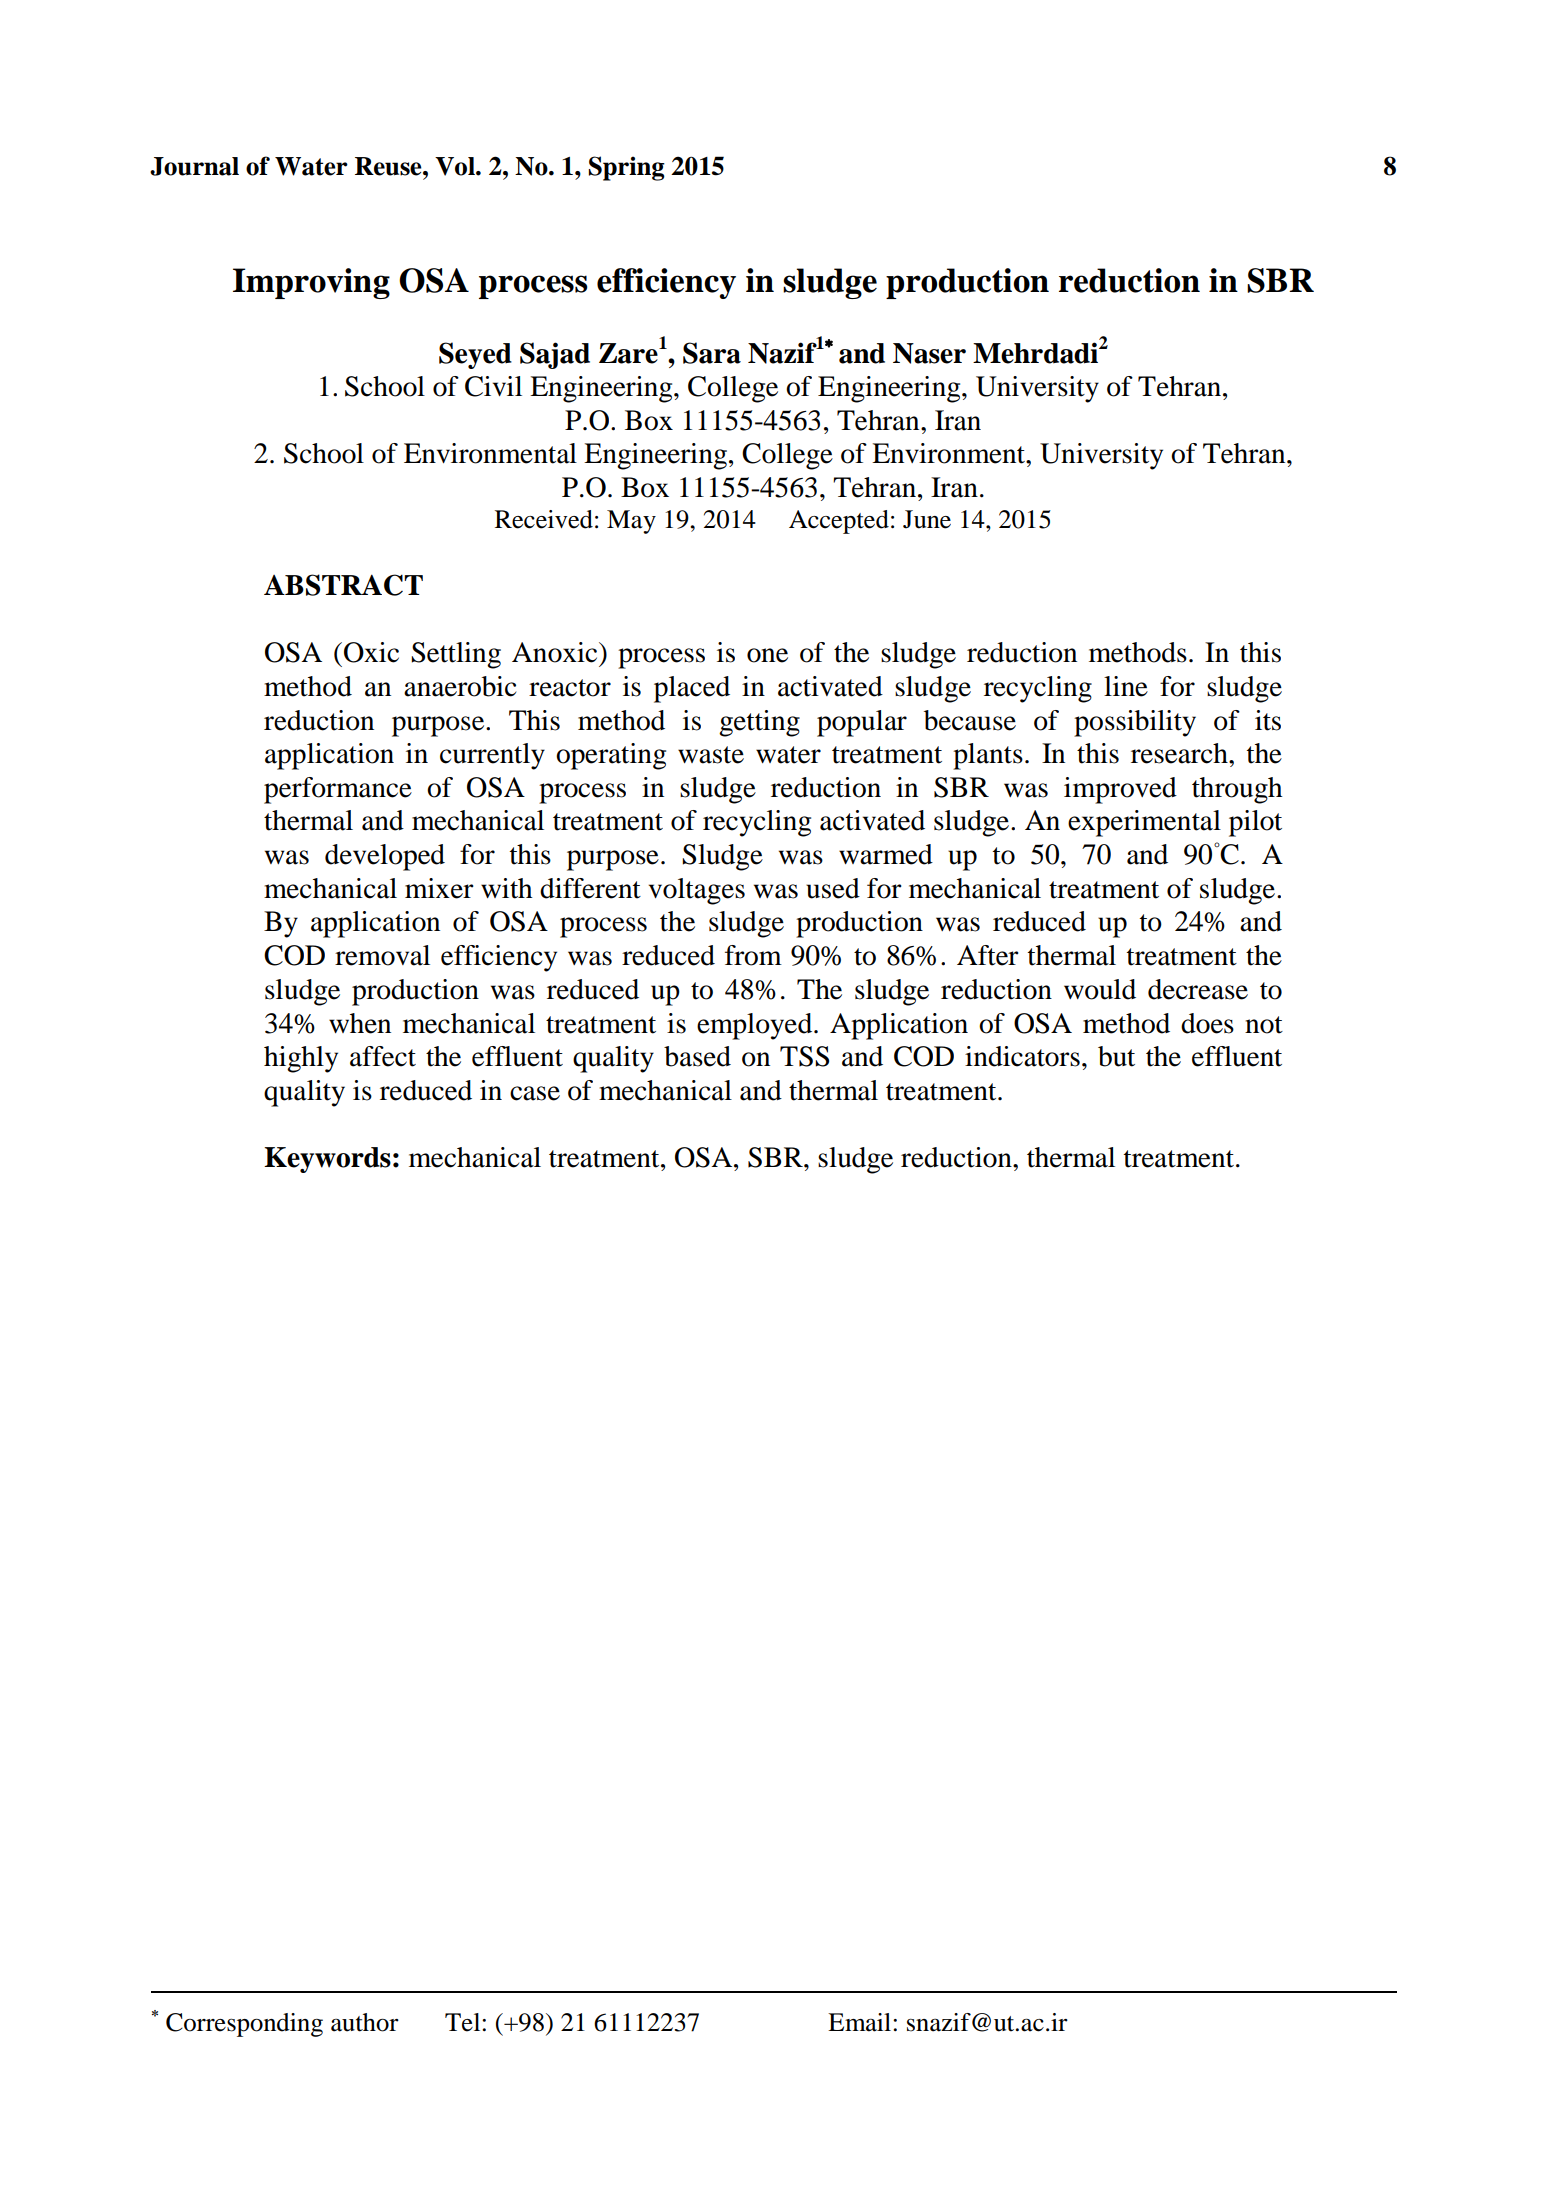 This screenshot has height=2188, width=1547. What do you see at coordinates (767, 655) in the screenshot?
I see `one` at bounding box center [767, 655].
